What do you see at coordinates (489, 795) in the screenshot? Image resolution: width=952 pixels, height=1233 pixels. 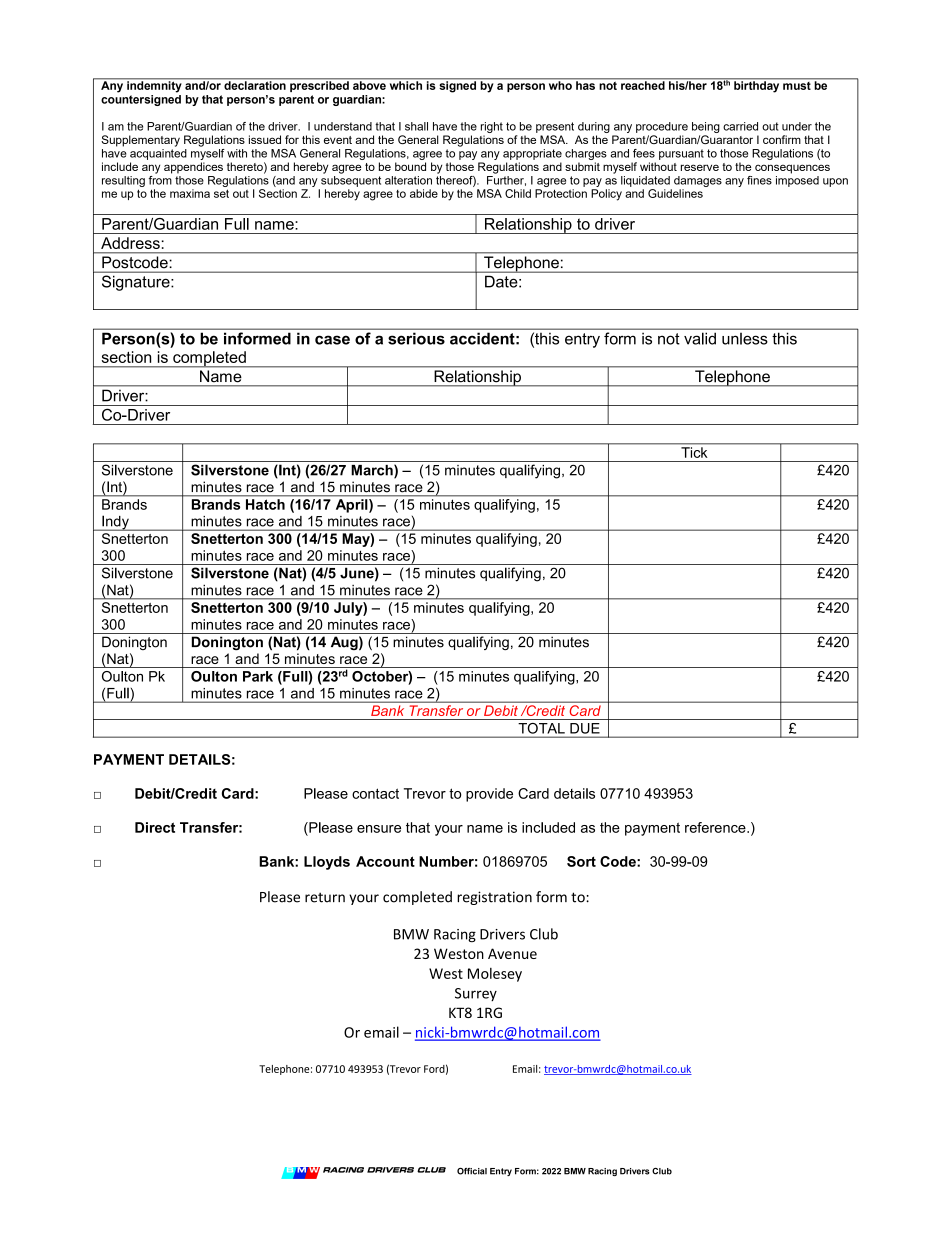 I see `provide` at bounding box center [489, 795].
